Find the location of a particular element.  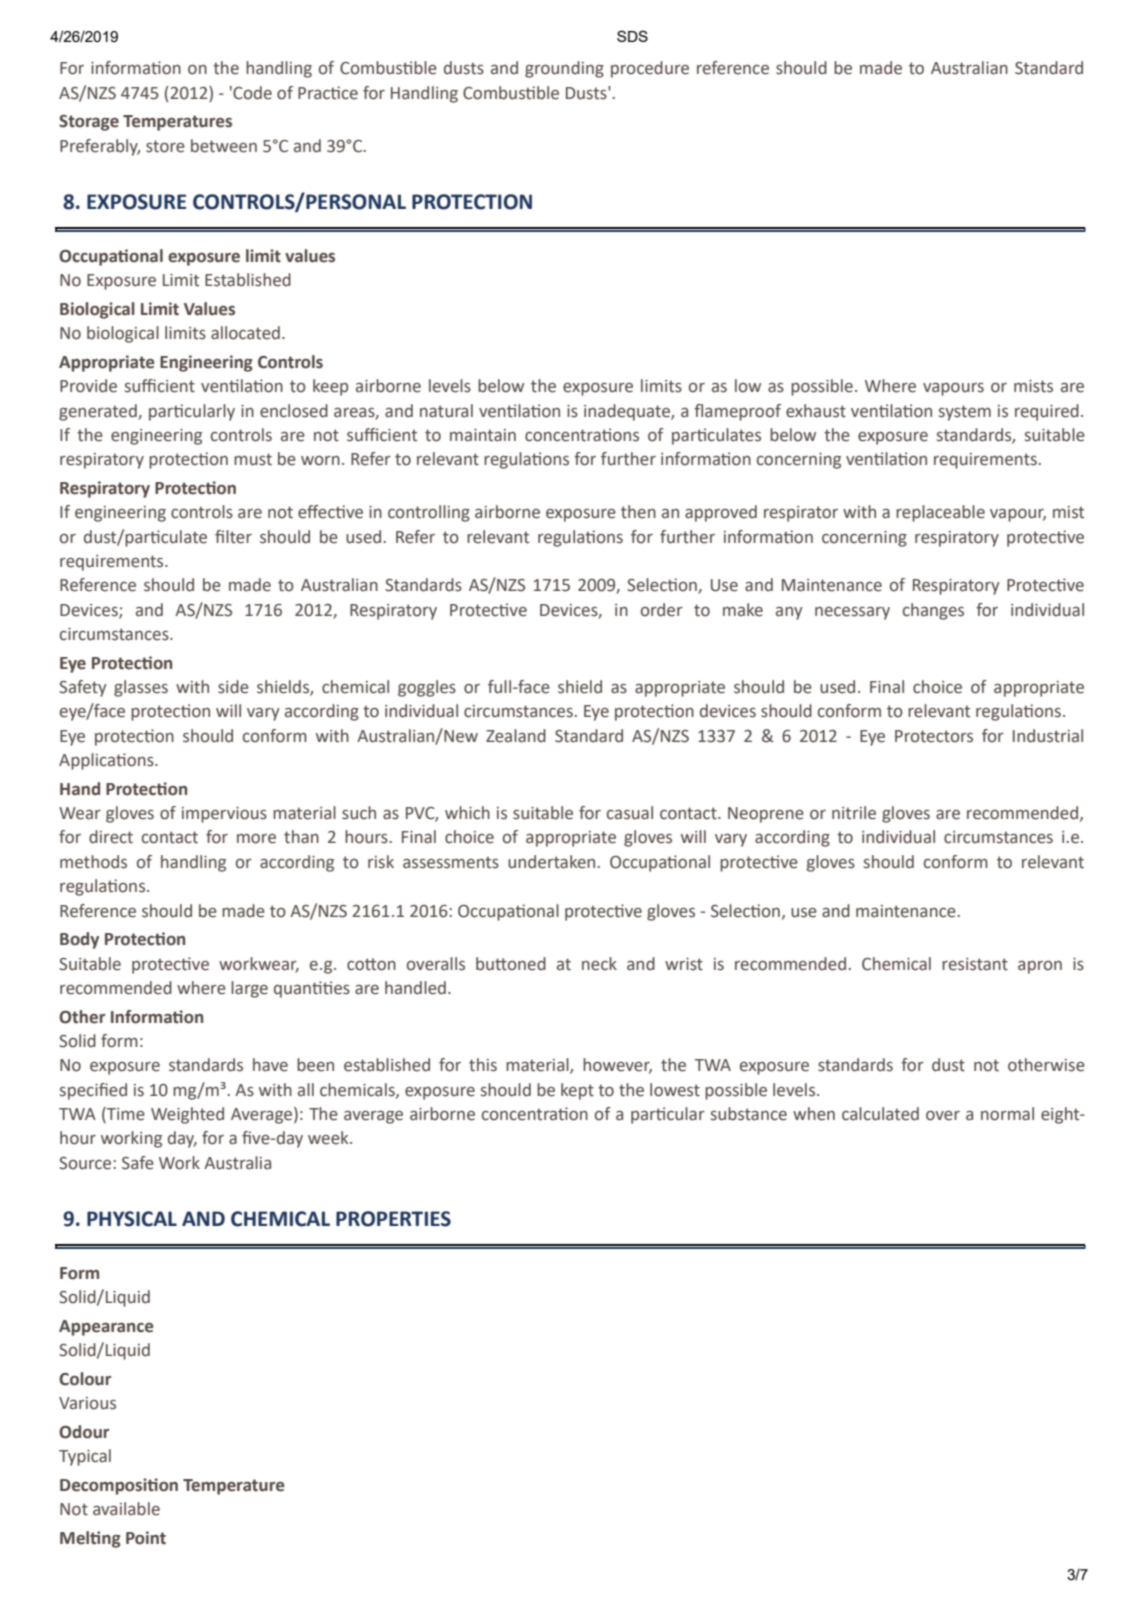

between is located at coordinates (224, 146).
